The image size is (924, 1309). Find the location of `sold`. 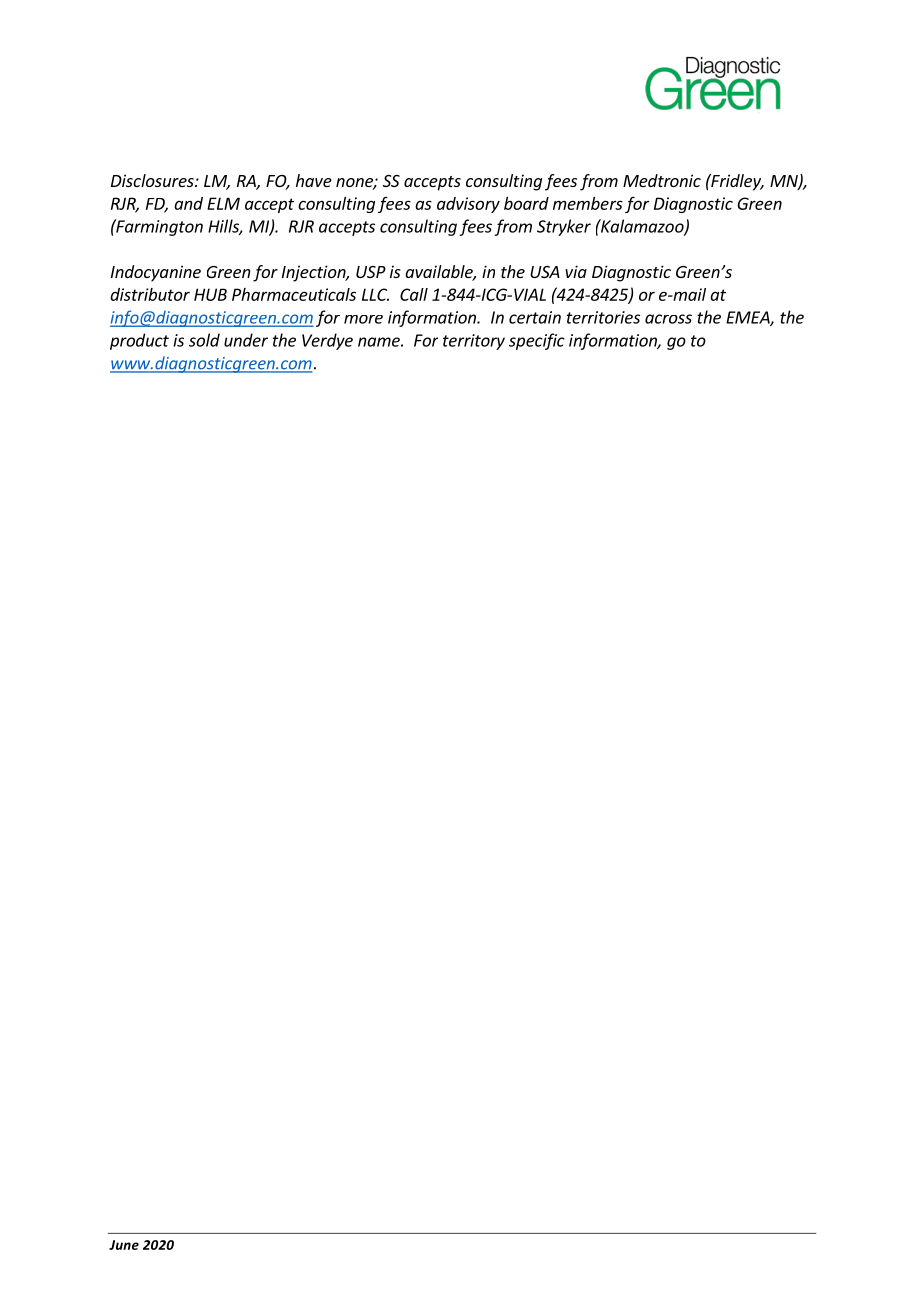

sold is located at coordinates (204, 340).
